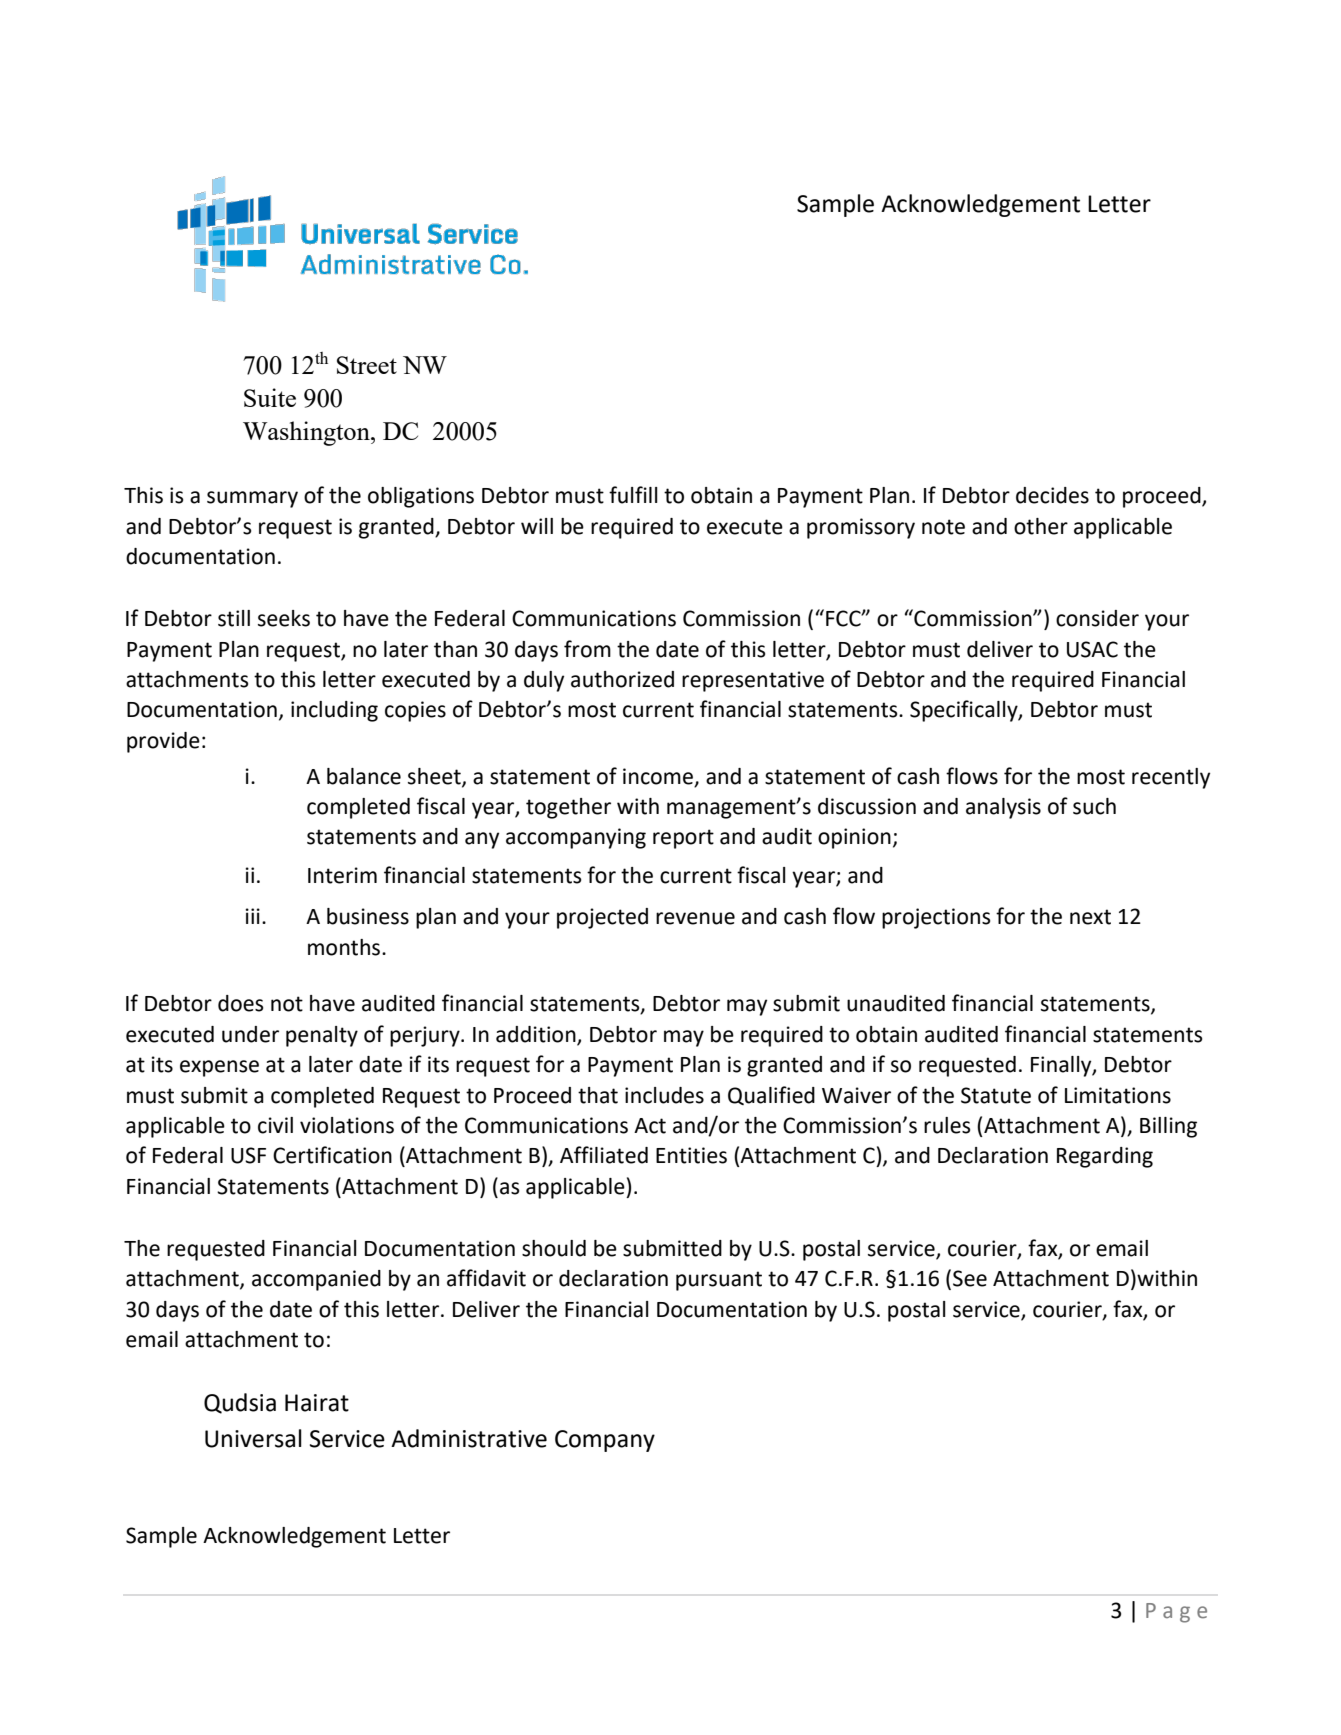 The image size is (1341, 1735). What do you see at coordinates (253, 1438) in the image?
I see `Universal` at bounding box center [253, 1438].
